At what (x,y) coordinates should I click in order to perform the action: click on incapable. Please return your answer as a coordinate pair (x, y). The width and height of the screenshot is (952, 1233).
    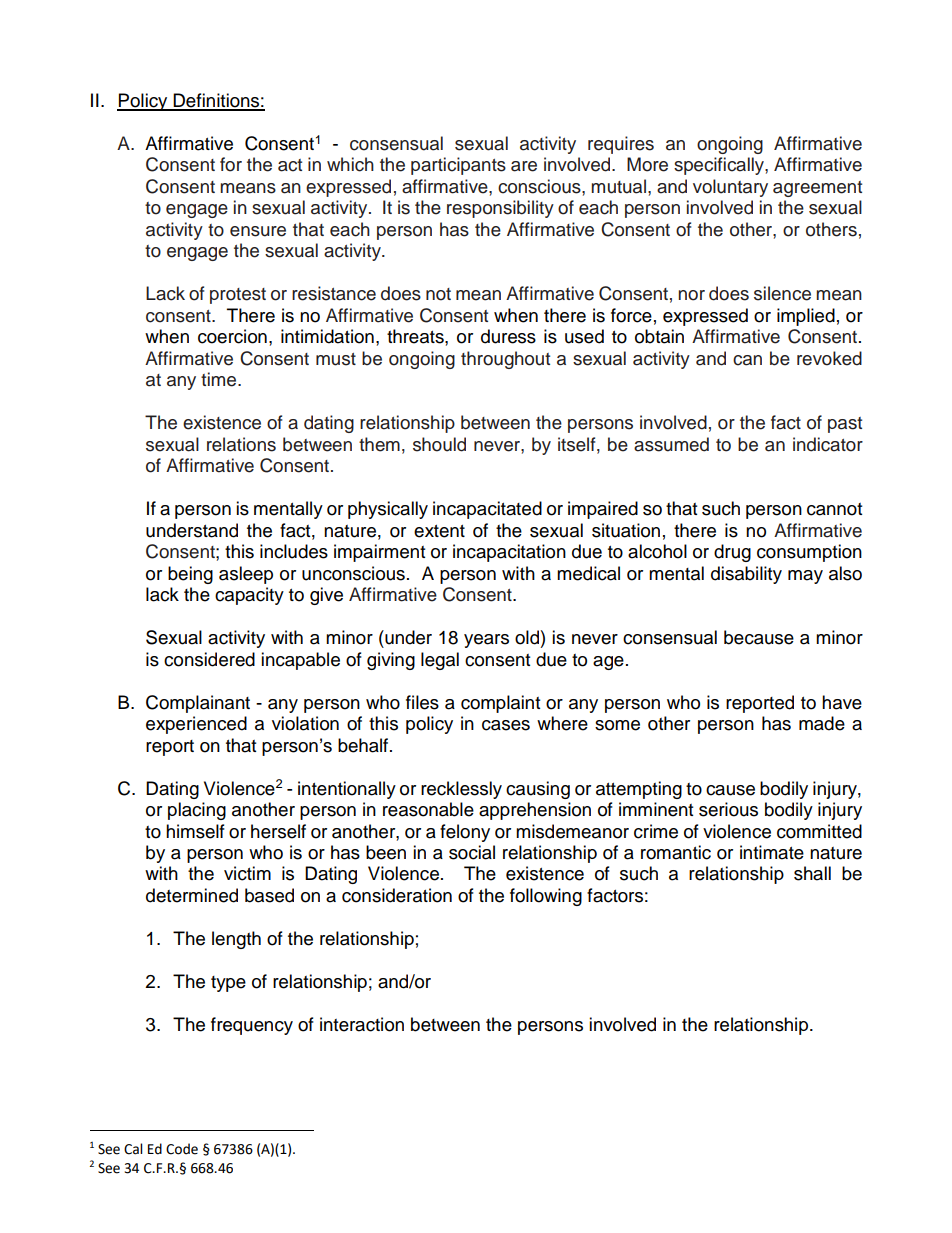
    Looking at the image, I should click on (300, 661).
